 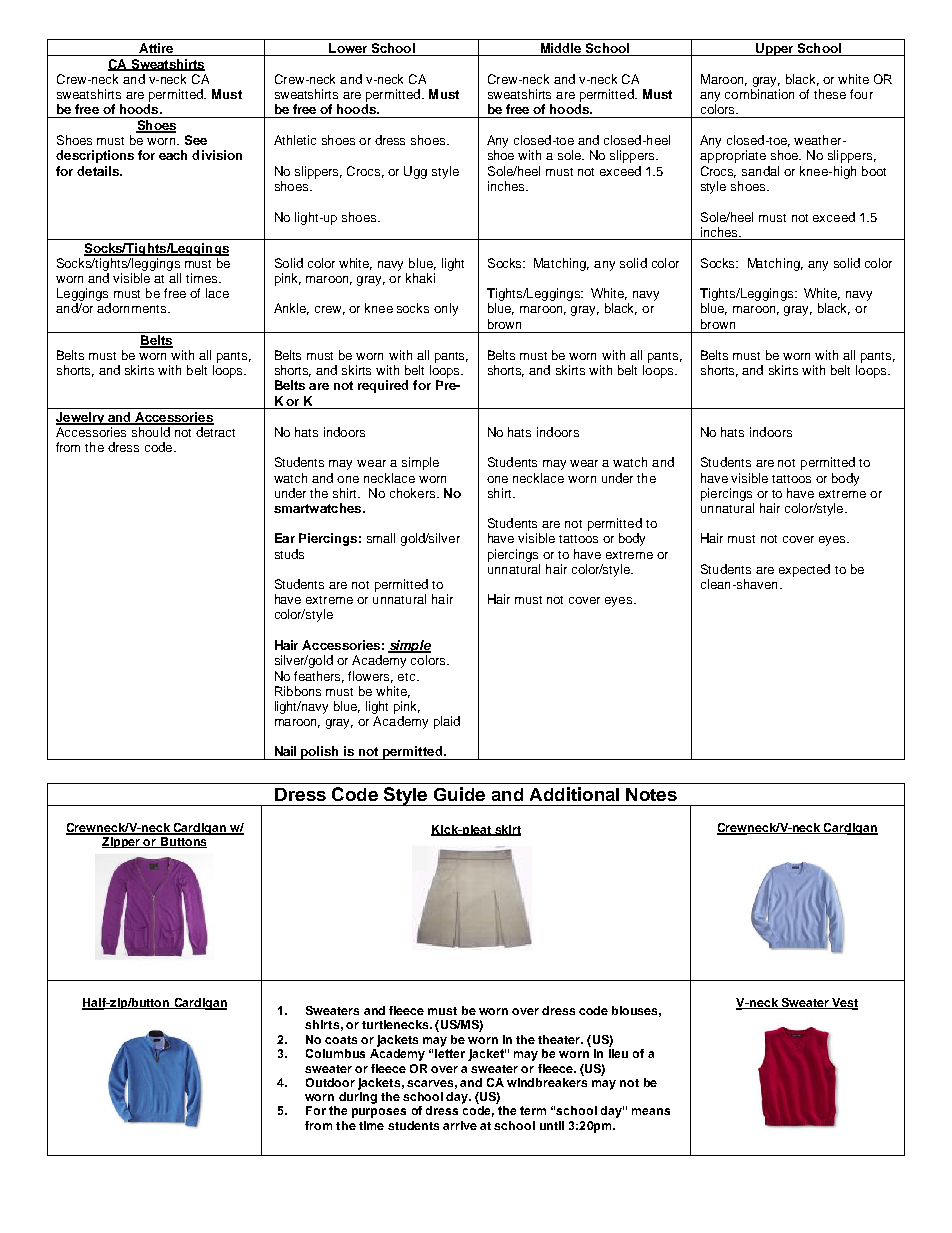 What do you see at coordinates (844, 1003) in the image?
I see `Vest` at bounding box center [844, 1003].
